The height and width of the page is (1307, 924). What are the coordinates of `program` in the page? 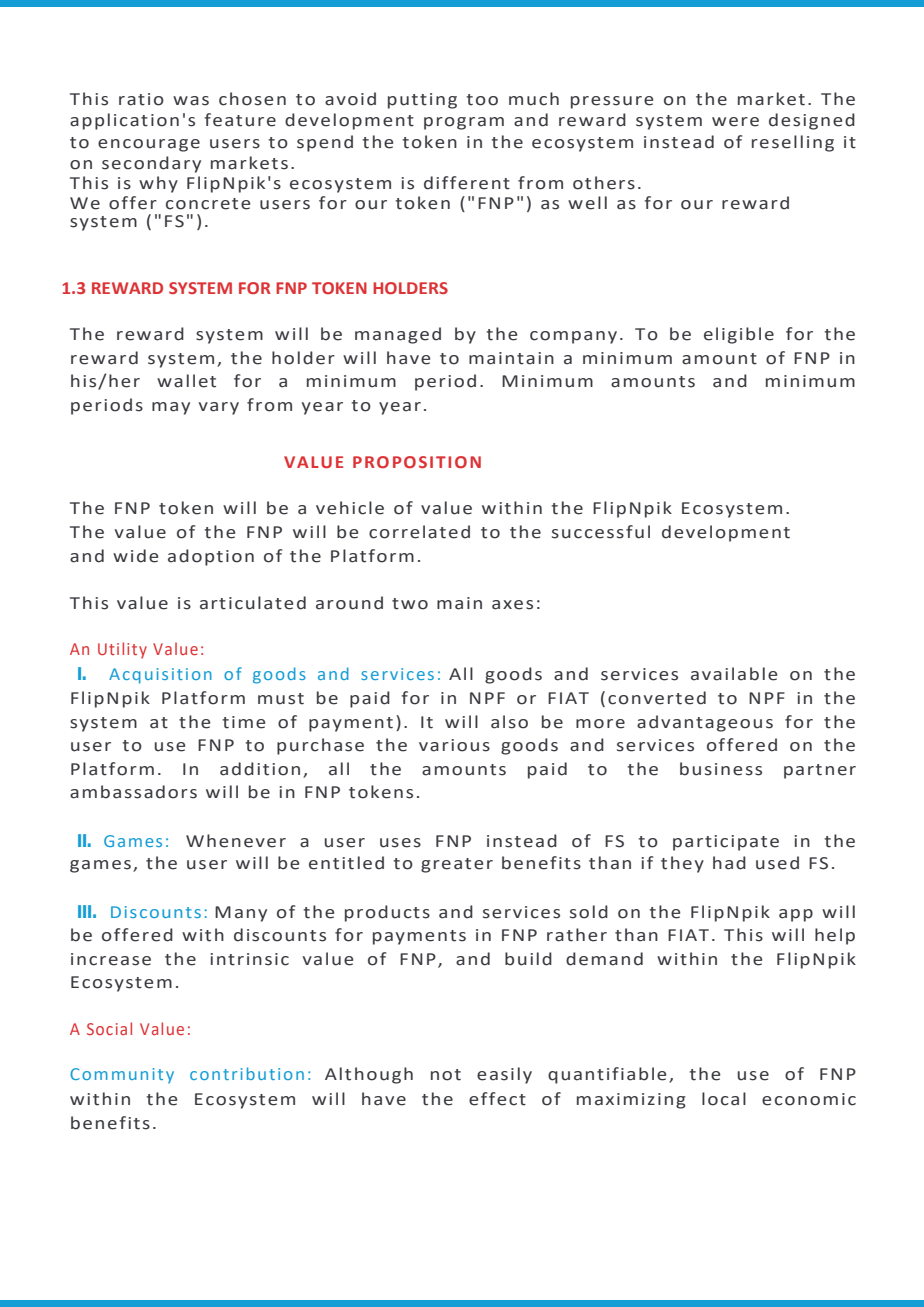 It's located at (464, 123).
